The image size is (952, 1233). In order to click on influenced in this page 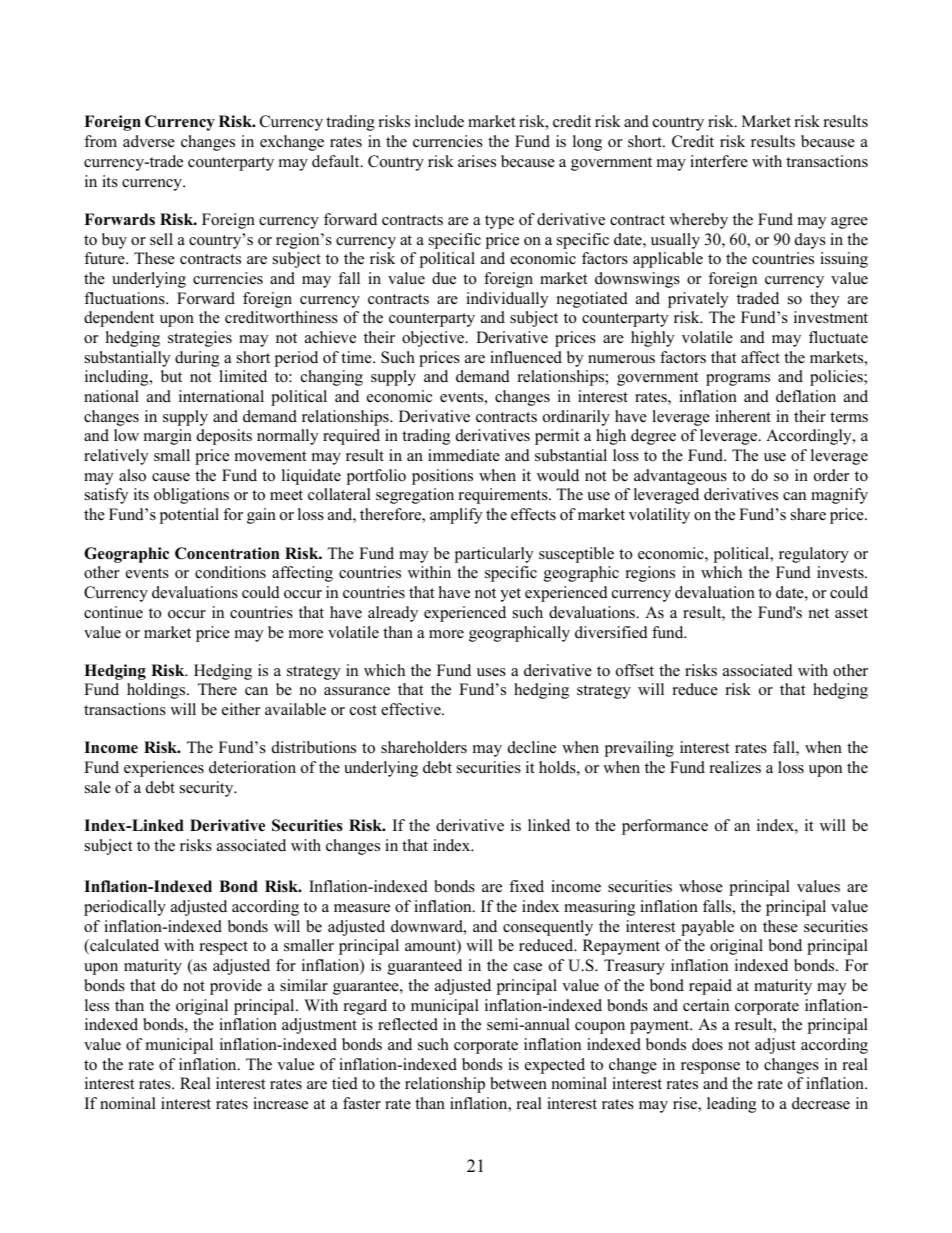, I will do `click(526, 357)`.
